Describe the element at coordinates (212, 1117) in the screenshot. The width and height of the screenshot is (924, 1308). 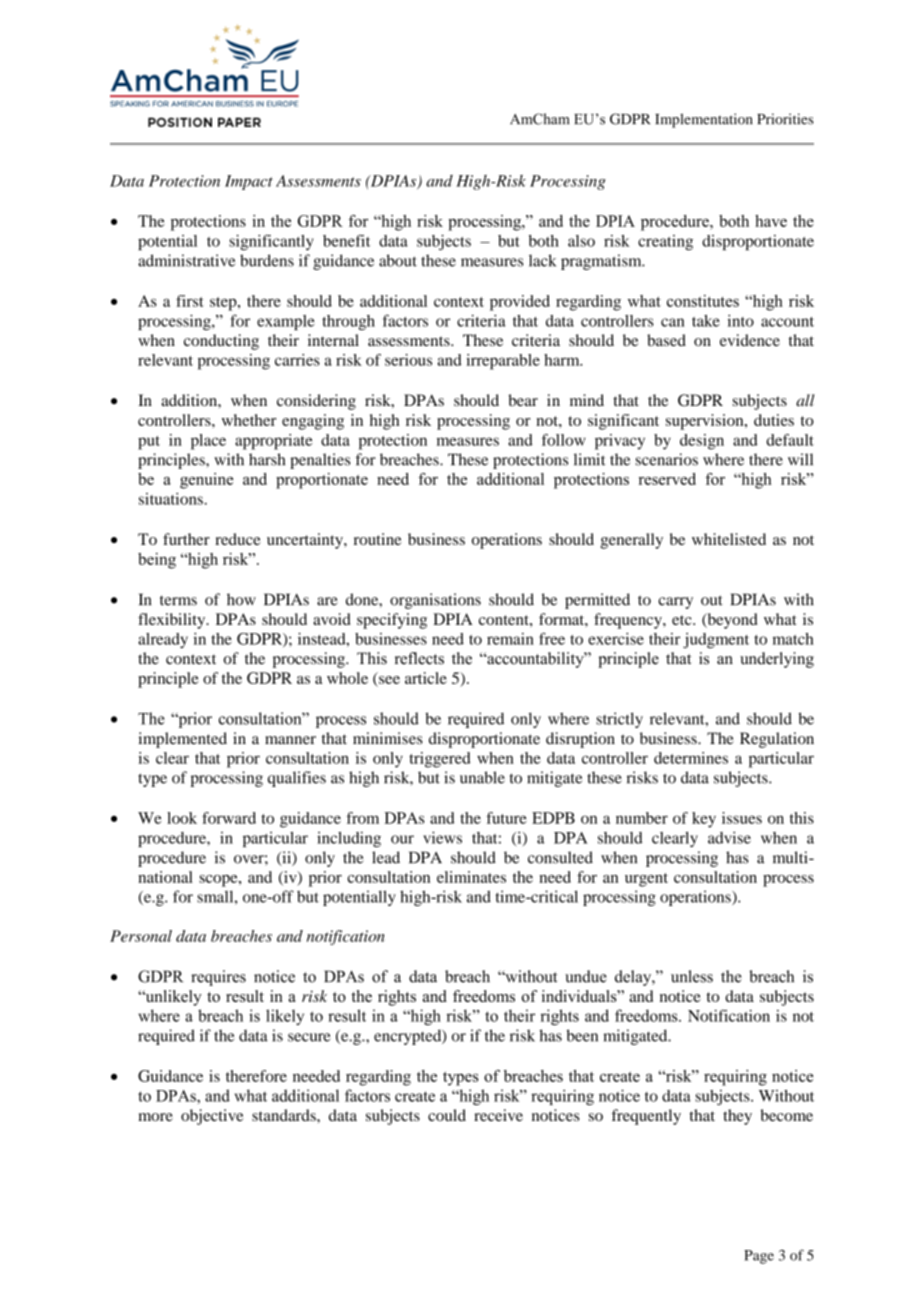
I see `objective` at that location.
